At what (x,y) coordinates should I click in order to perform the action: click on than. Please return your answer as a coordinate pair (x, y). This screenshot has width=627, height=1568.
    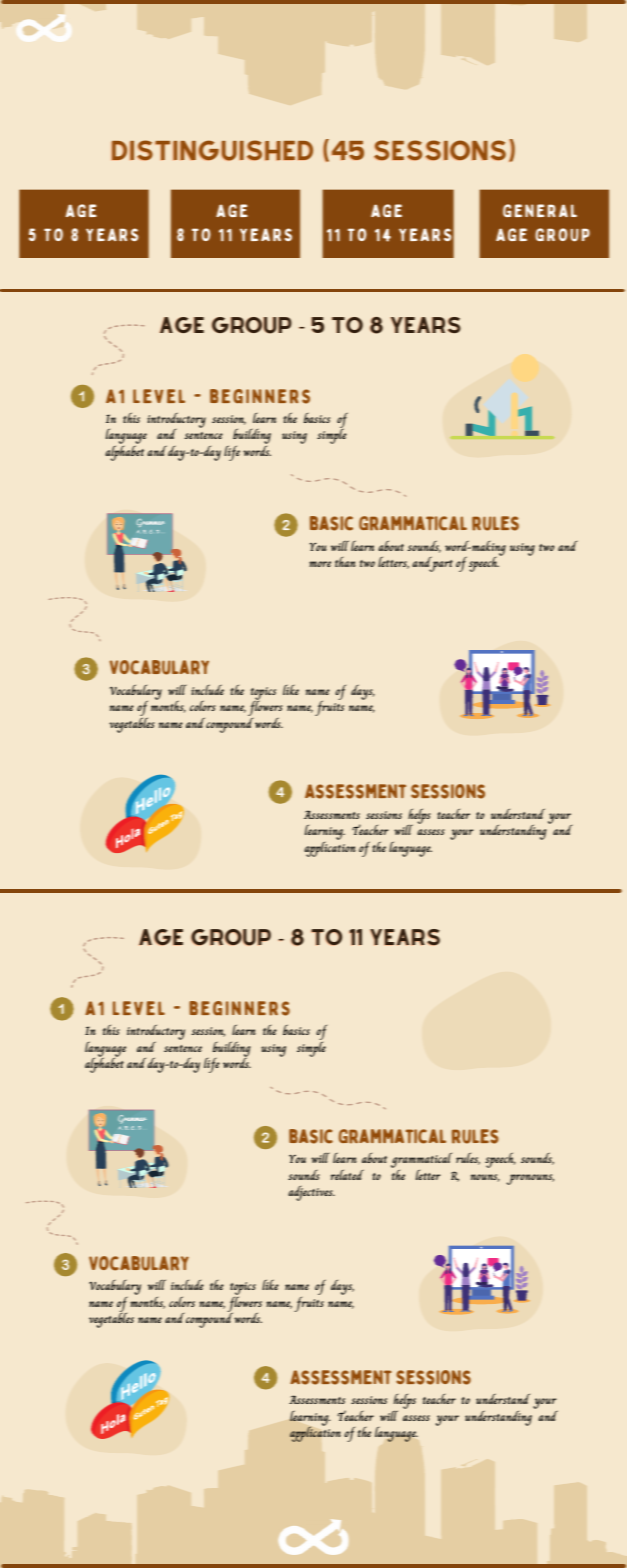
    Looking at the image, I should click on (345, 562).
